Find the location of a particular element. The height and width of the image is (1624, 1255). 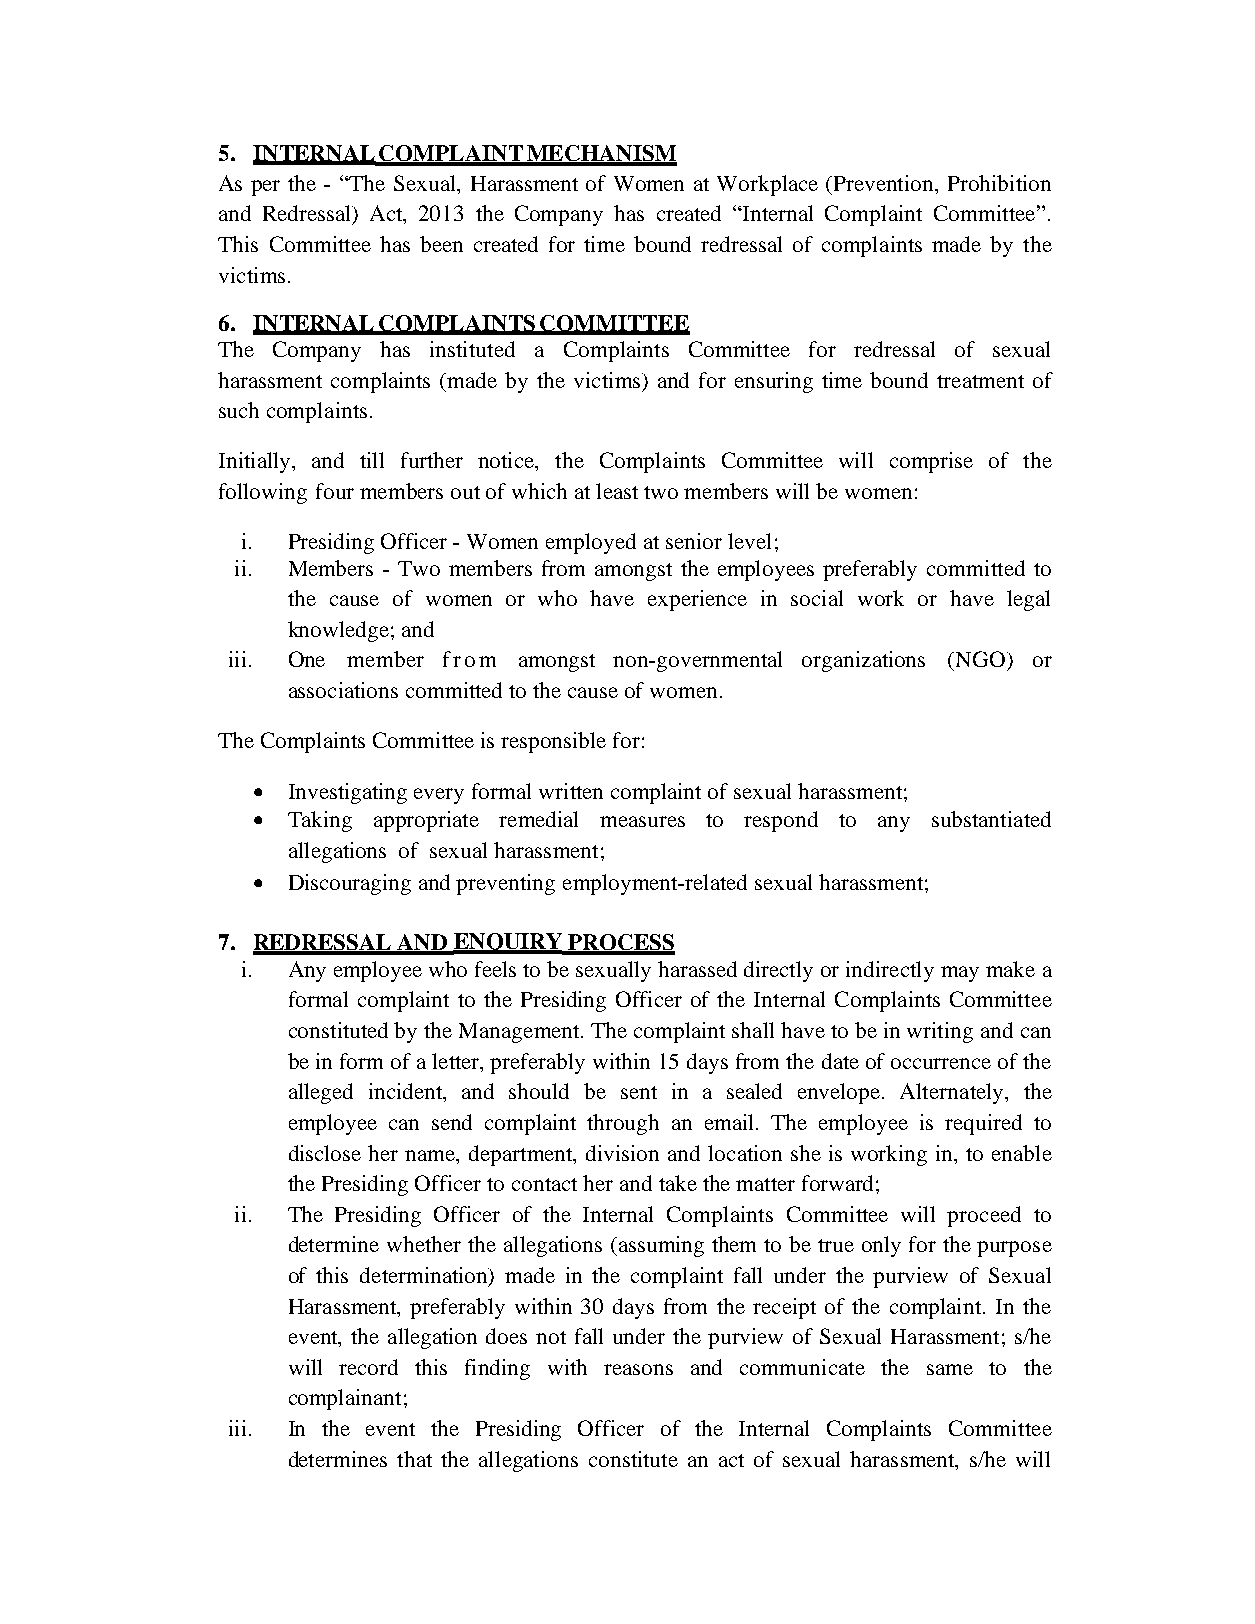

least is located at coordinates (617, 491).
